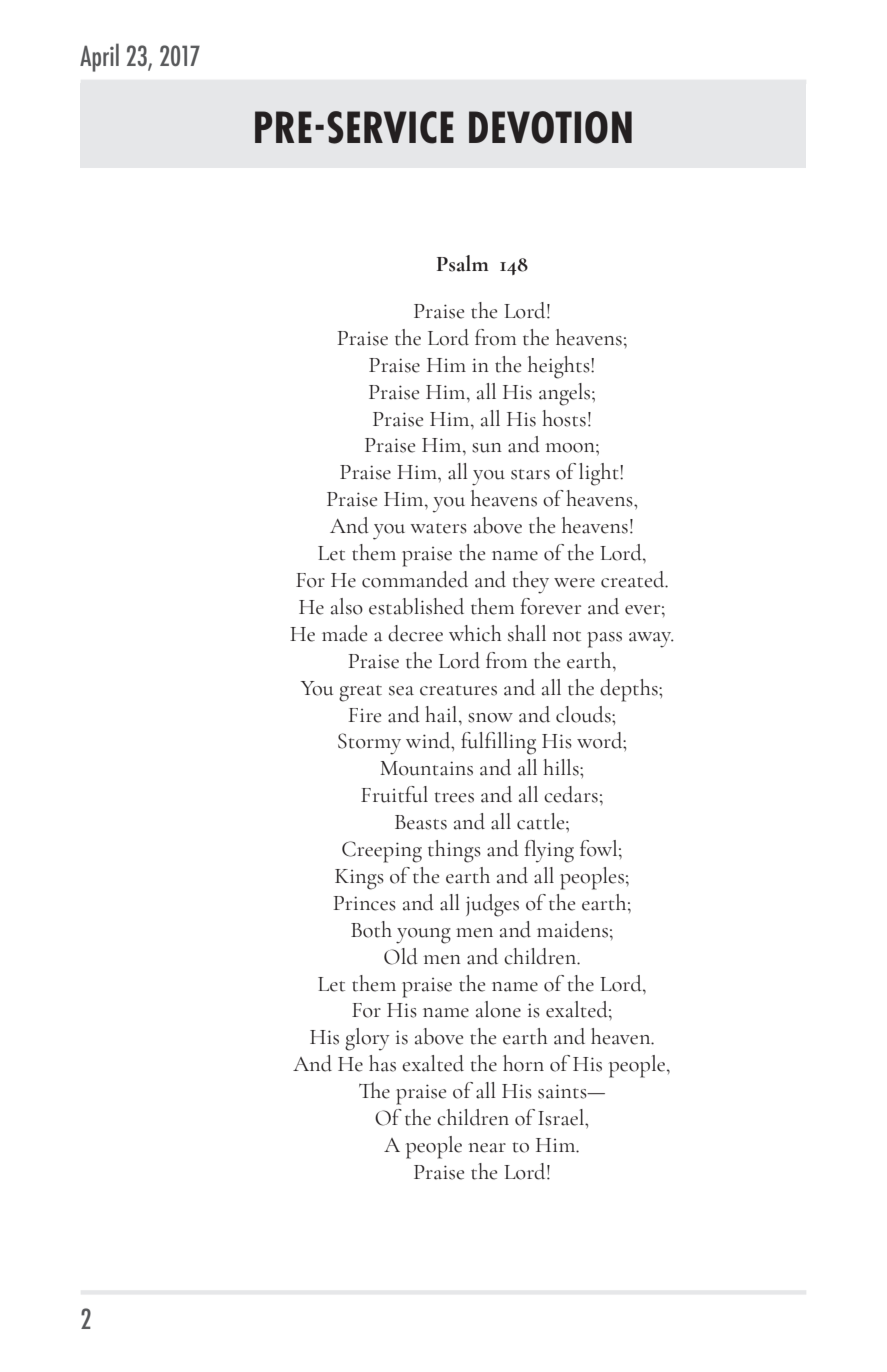 This image has width=887, height=1372. What do you see at coordinates (359, 879) in the image?
I see `Kings` at bounding box center [359, 879].
